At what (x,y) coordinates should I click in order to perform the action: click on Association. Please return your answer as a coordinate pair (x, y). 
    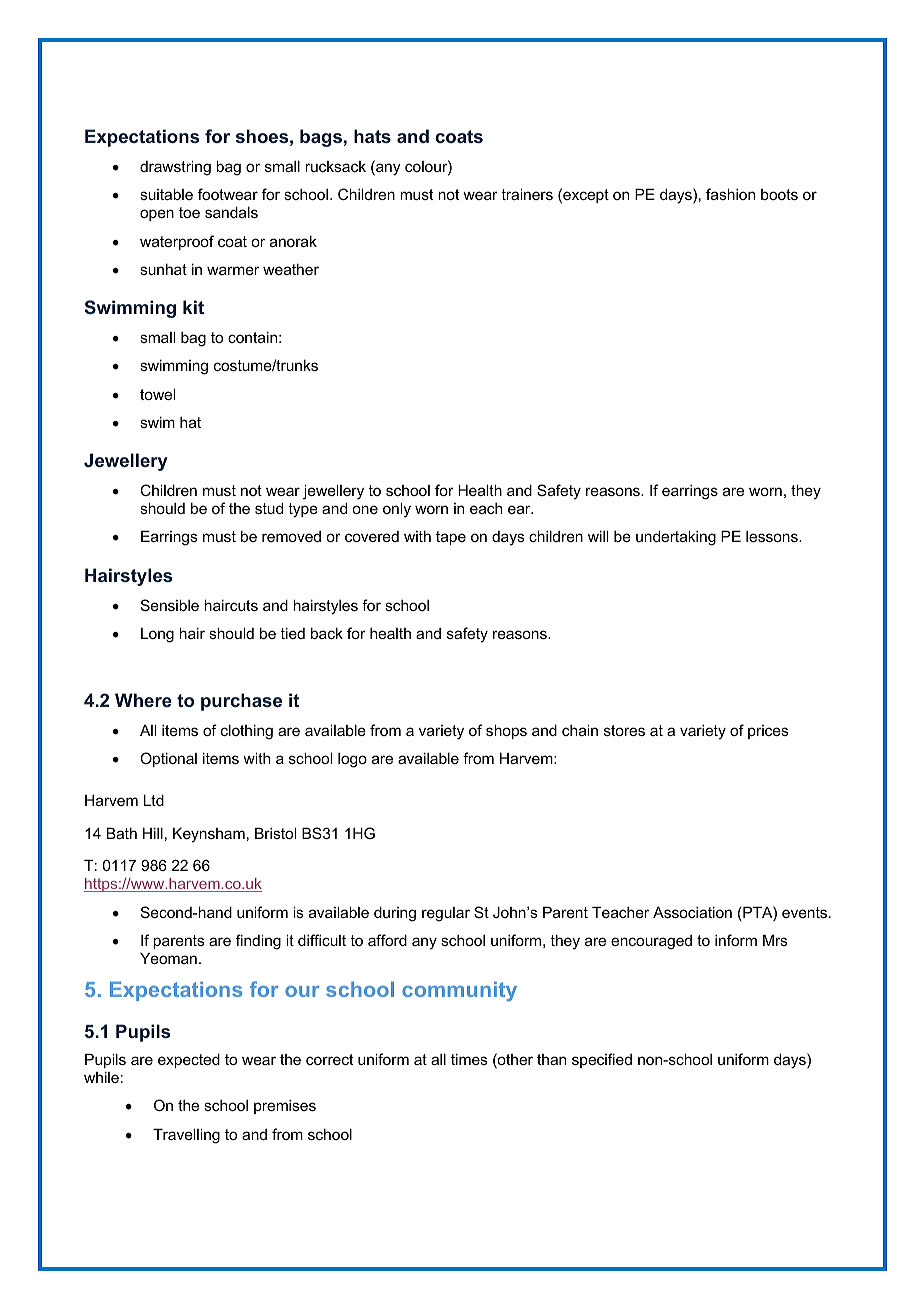
    Looking at the image, I should click on (692, 912).
